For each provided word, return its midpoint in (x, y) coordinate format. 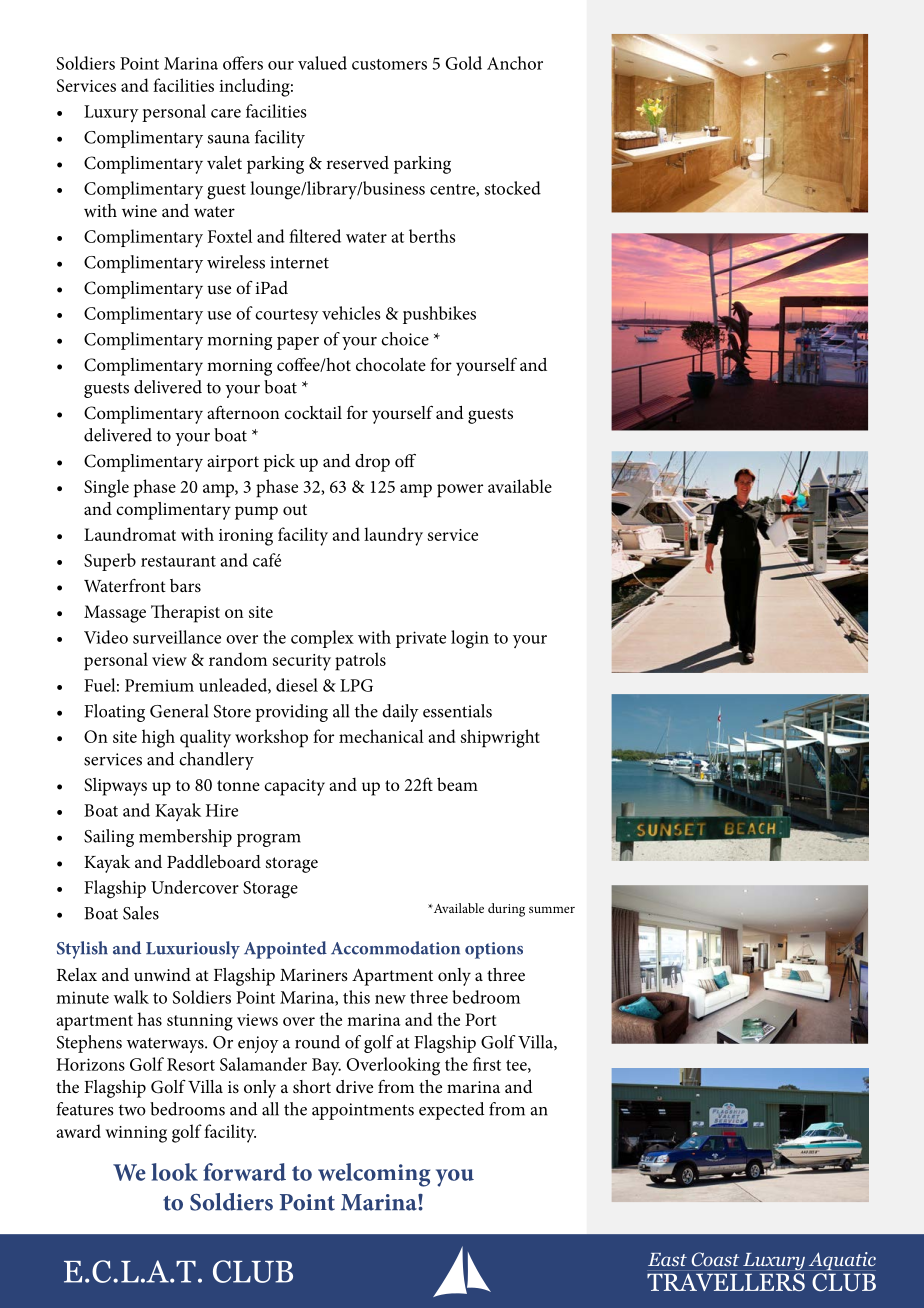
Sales (141, 913)
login (470, 639)
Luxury (111, 113)
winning (136, 1134)
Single (106, 488)
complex (322, 639)
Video (106, 637)
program (269, 840)
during (506, 910)
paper (298, 343)
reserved (357, 162)
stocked (513, 188)
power (460, 491)
